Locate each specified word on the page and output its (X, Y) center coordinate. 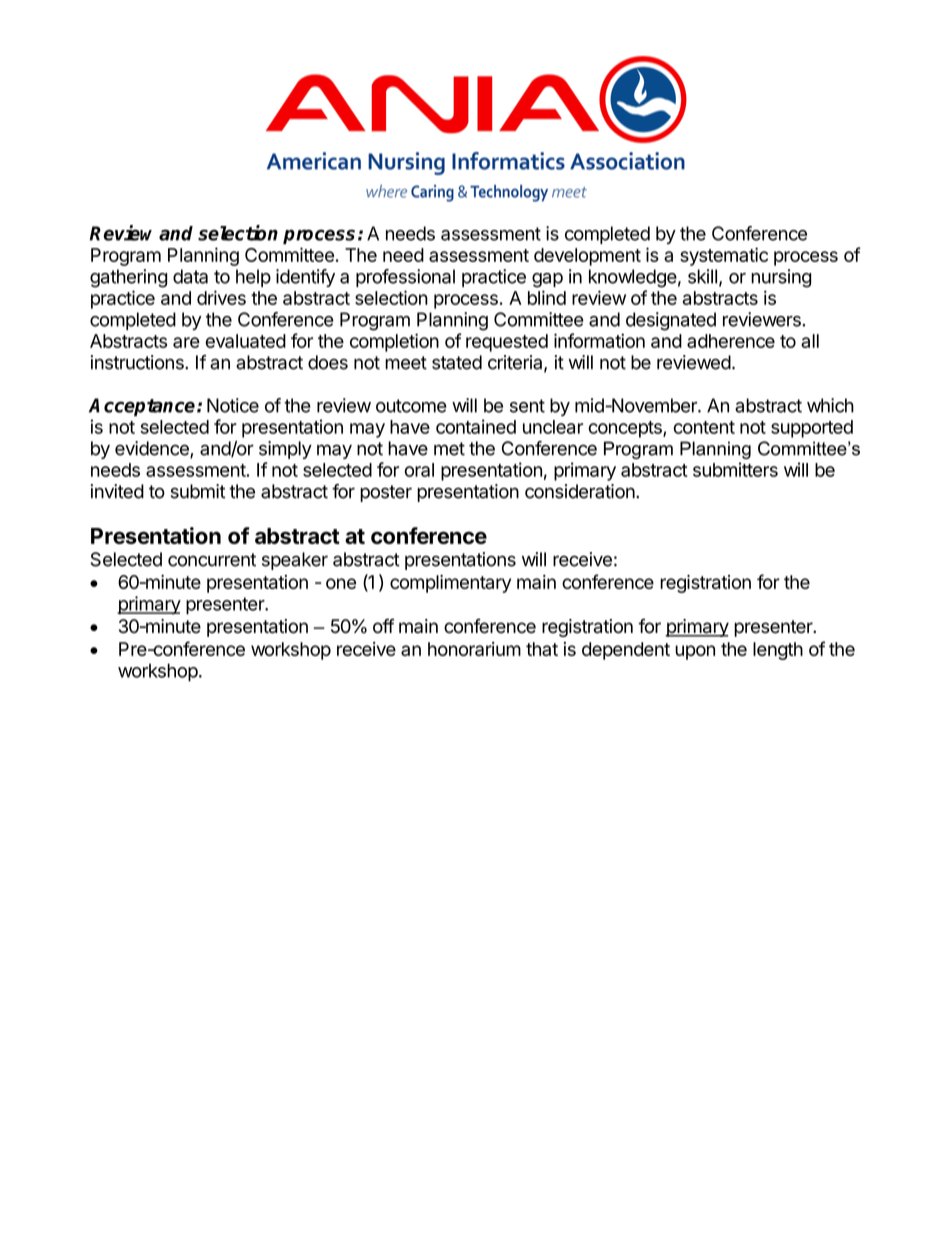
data (190, 276)
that (542, 649)
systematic (724, 256)
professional (405, 278)
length (778, 651)
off (383, 626)
